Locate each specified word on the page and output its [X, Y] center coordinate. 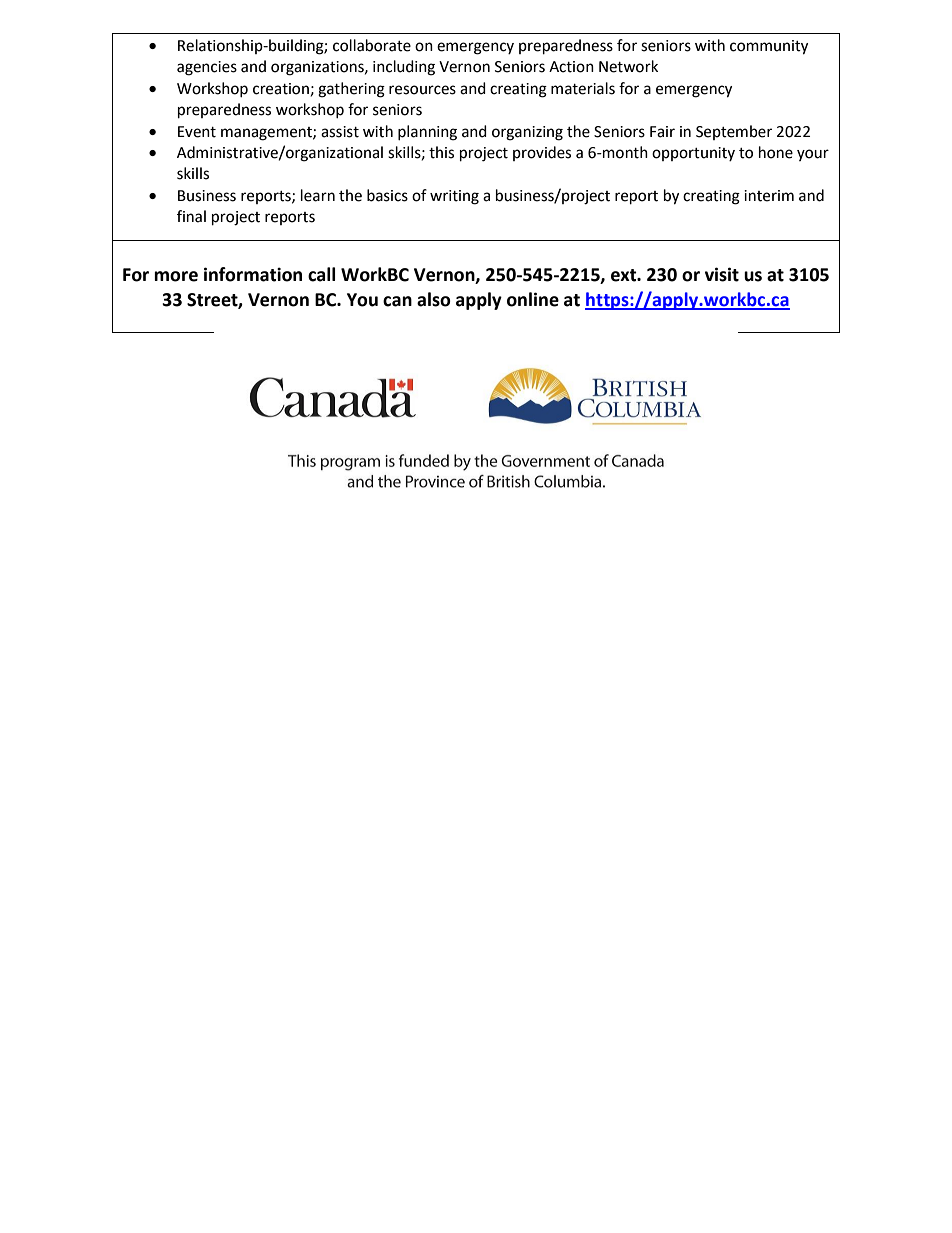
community [769, 47]
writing [454, 197]
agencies [207, 68]
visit [722, 274]
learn [318, 195]
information [253, 274]
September [734, 132]
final [191, 216]
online [533, 299]
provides [542, 153]
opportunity [693, 154]
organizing [527, 133]
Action [571, 67]
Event [197, 132]
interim [769, 196]
